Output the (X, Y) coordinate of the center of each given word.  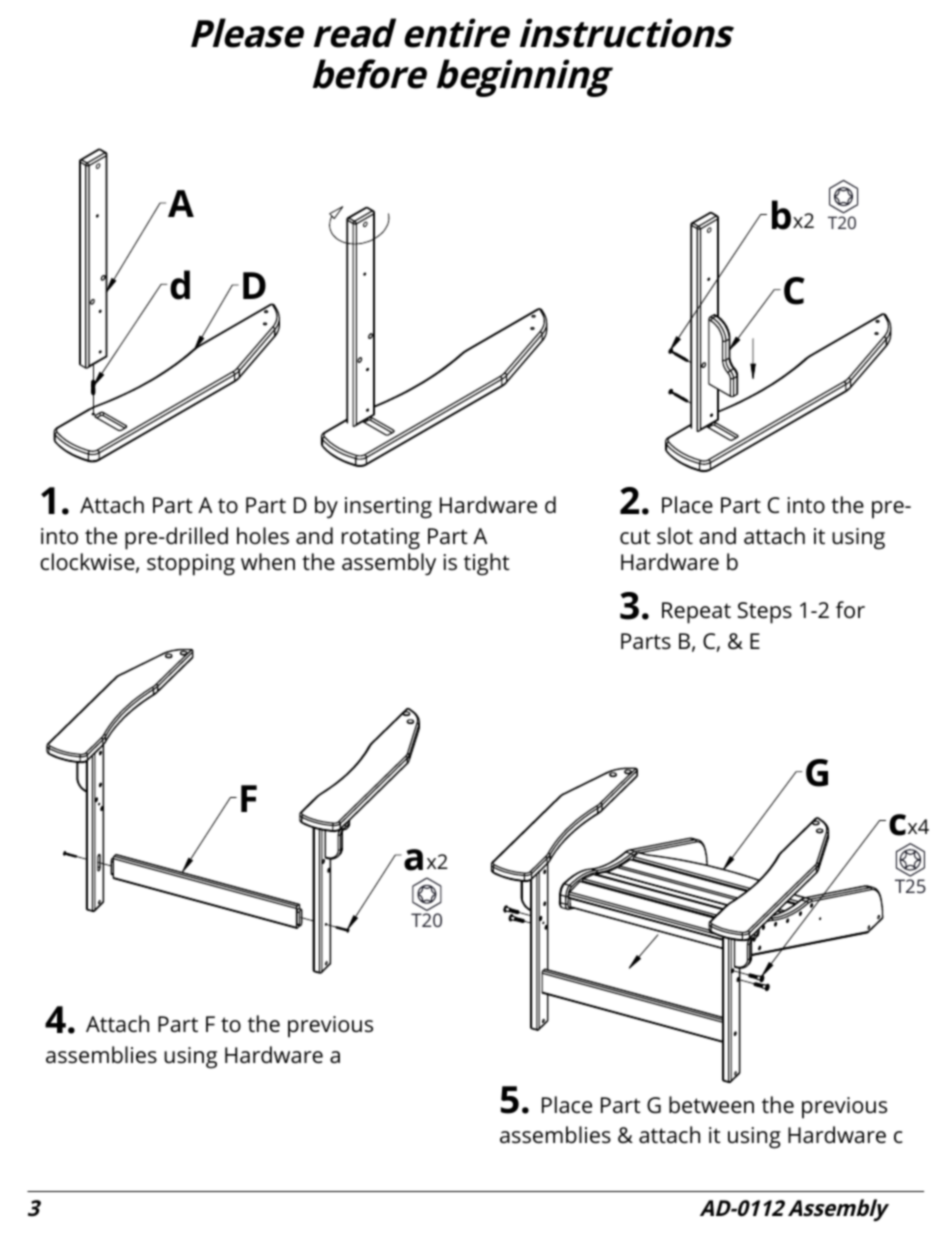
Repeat (696, 613)
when (268, 562)
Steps (765, 613)
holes (263, 536)
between (711, 1105)
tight (487, 564)
